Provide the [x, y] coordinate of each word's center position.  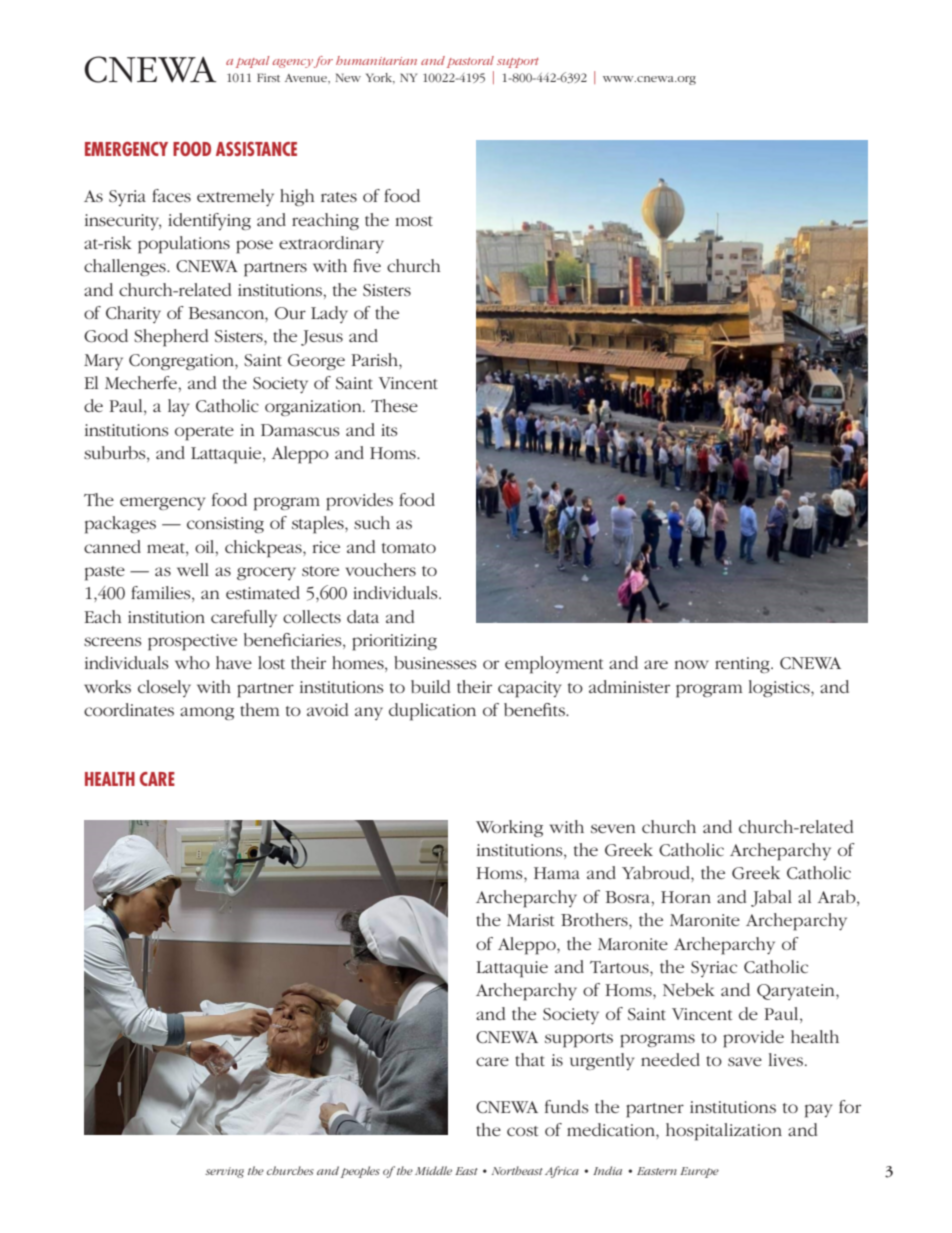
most [414, 221]
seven [613, 828]
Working [509, 828]
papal [253, 62]
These [394, 405]
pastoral [470, 62]
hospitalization [724, 1132]
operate [204, 433]
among [207, 713]
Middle [433, 1170]
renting [743, 665]
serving [224, 1172]
